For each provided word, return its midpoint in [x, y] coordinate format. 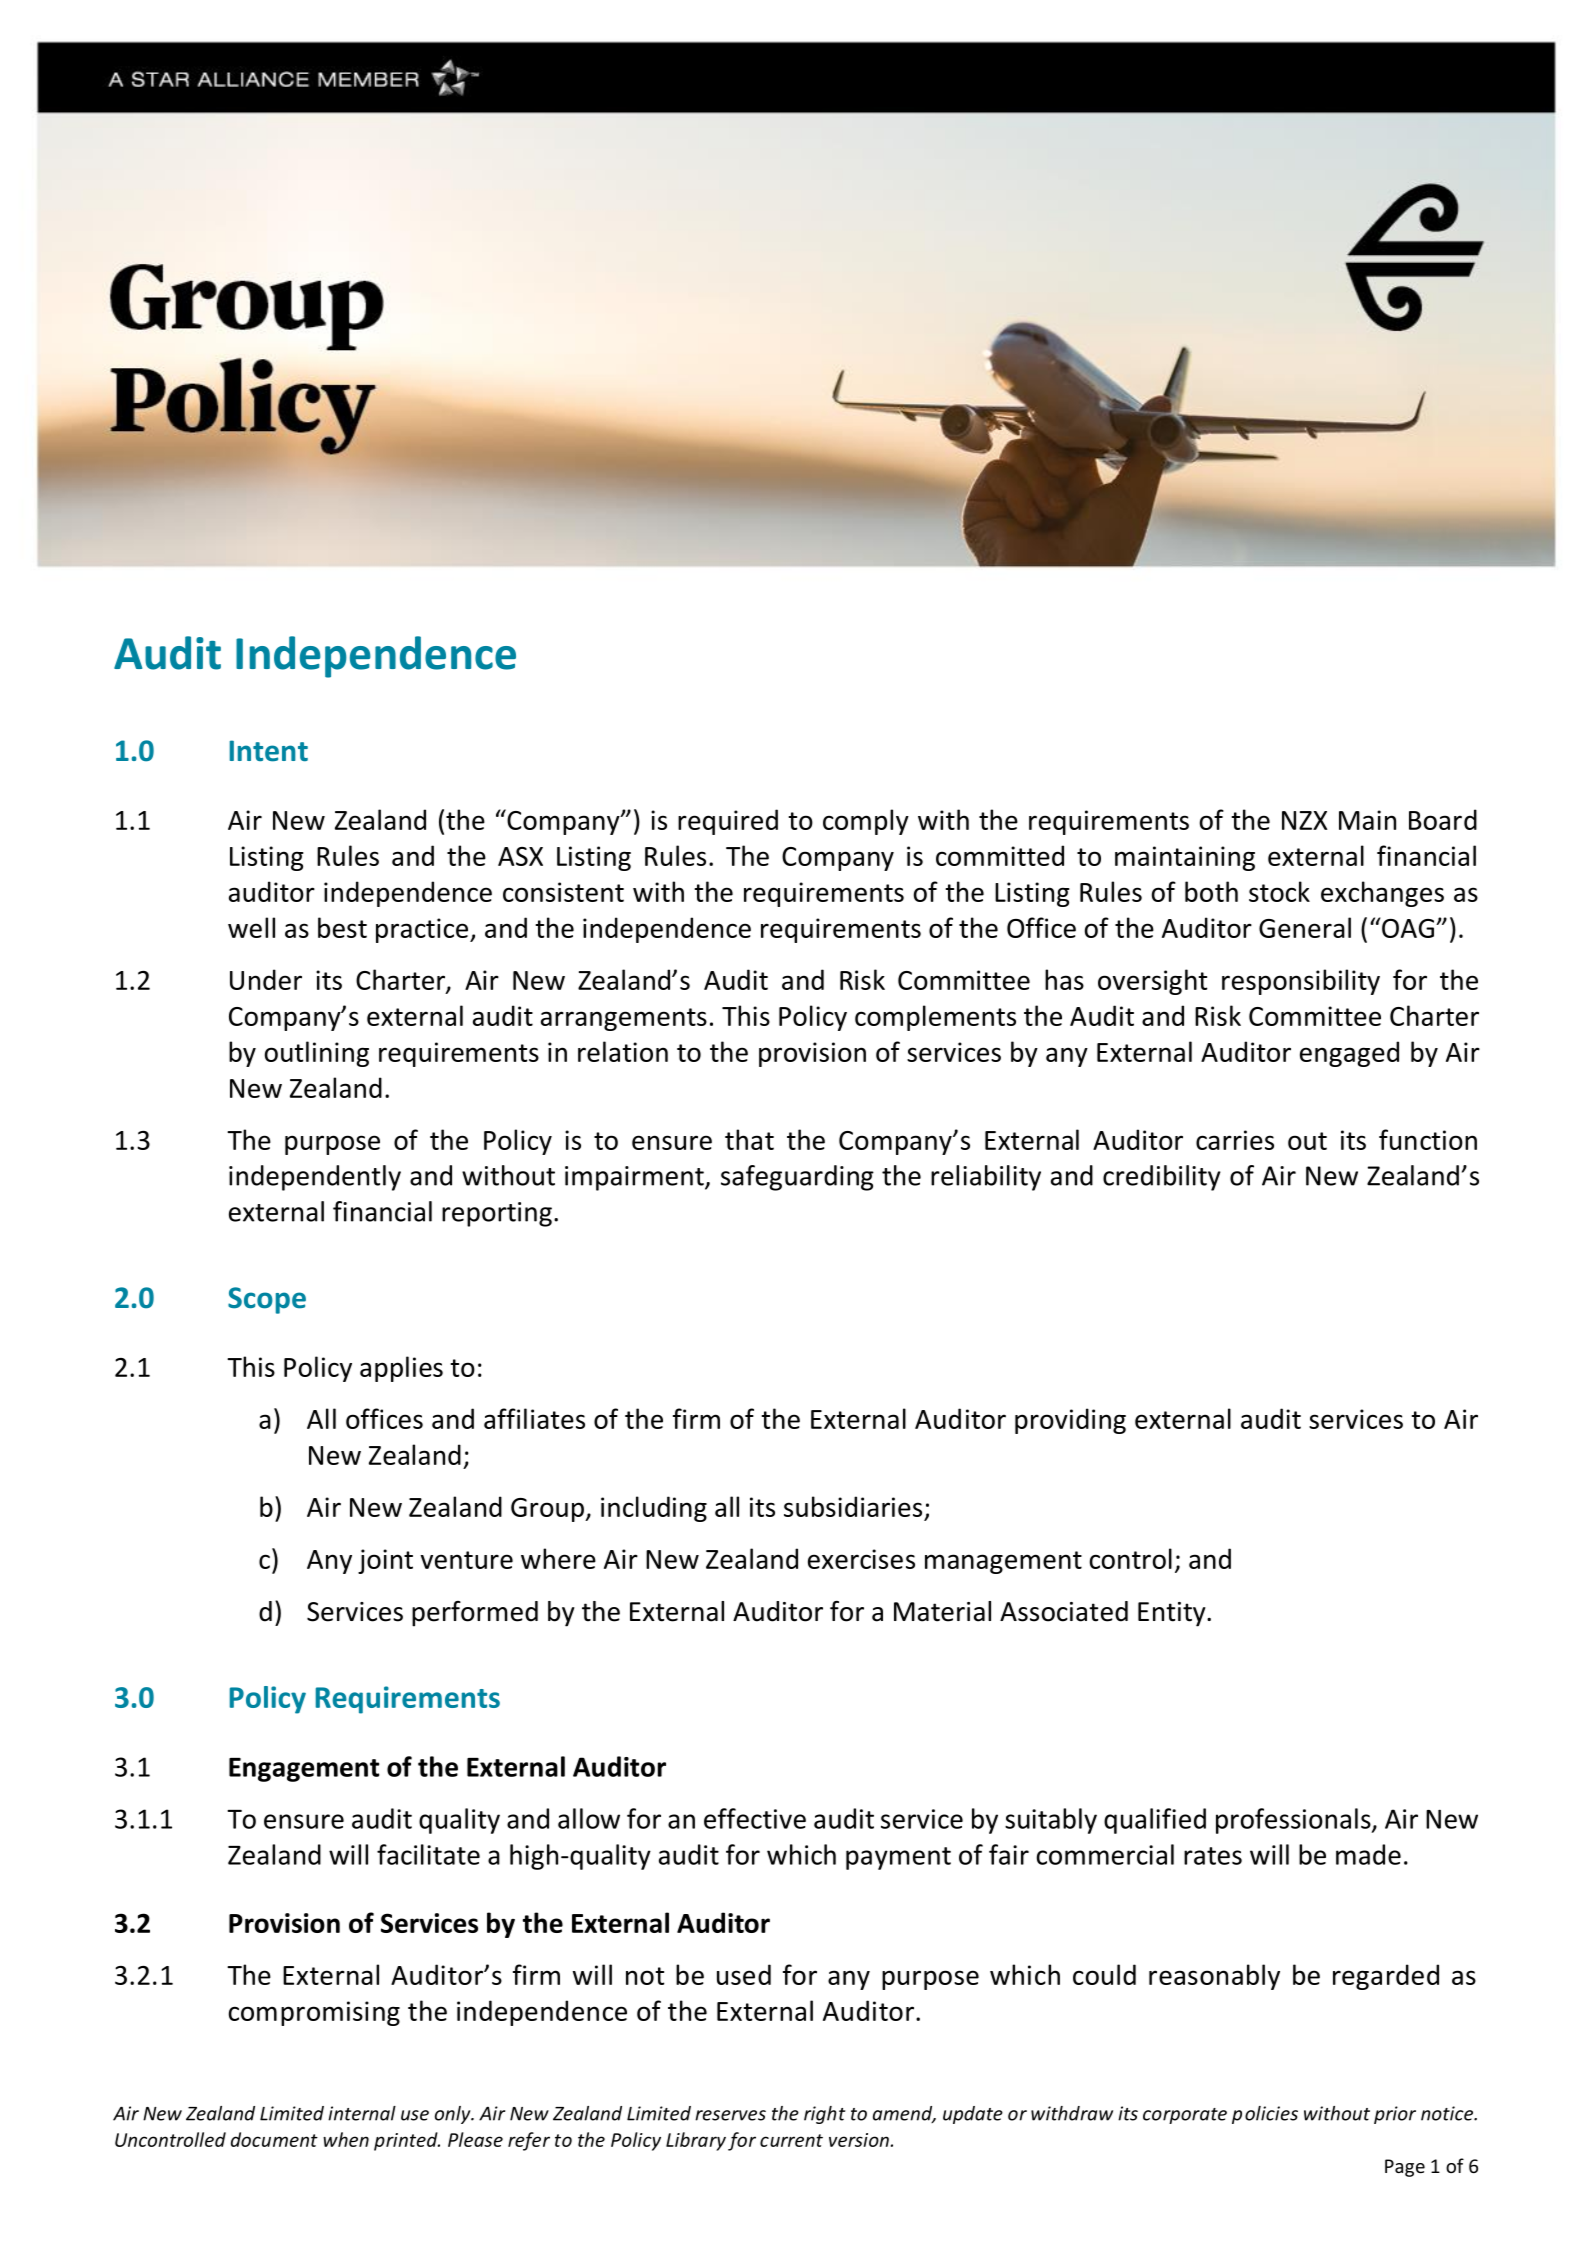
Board [1443, 819]
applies [401, 1369]
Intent [269, 751]
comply [866, 822]
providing [1070, 1421]
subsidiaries [854, 1508]
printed [407, 2141]
